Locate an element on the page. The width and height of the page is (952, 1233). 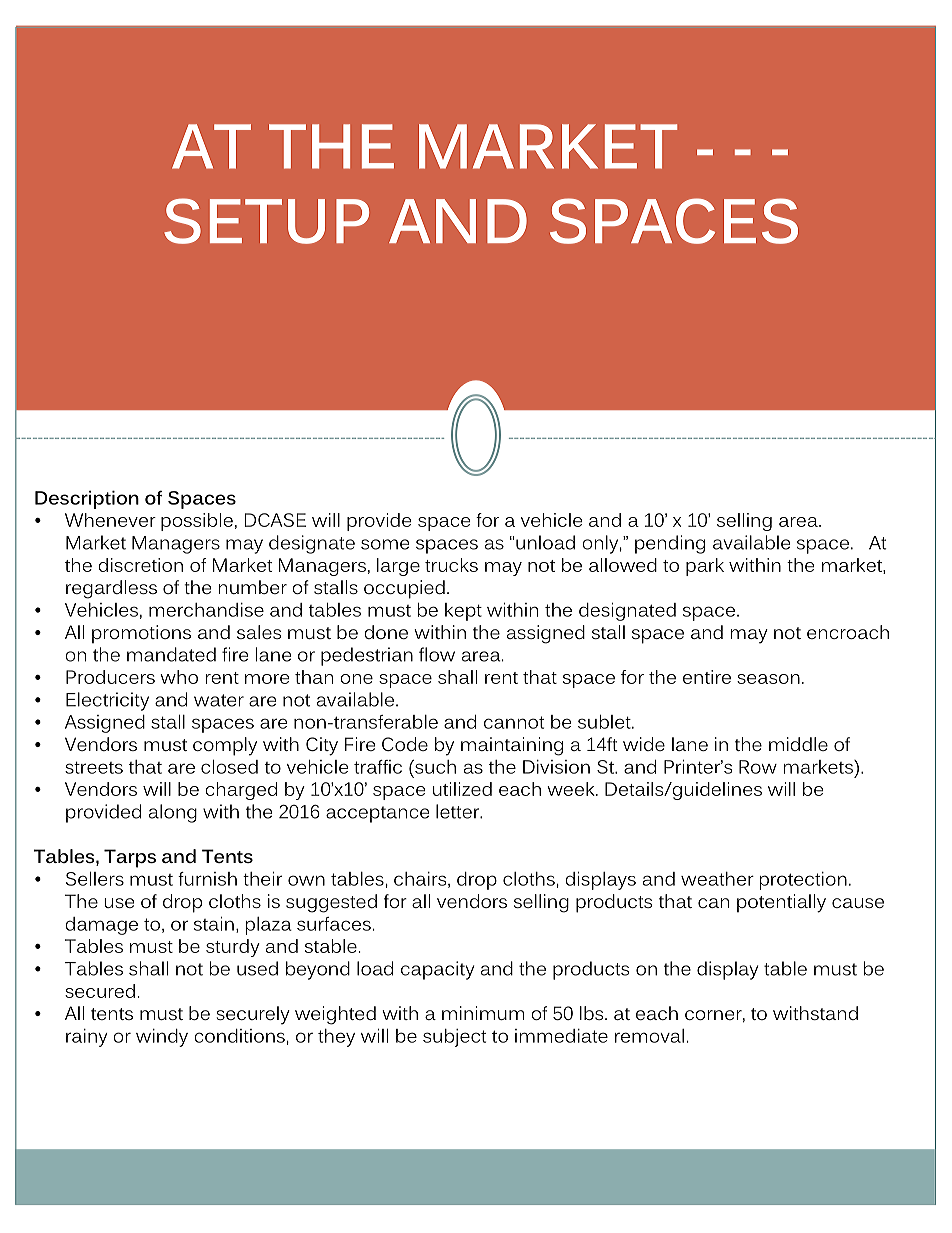
Row is located at coordinates (758, 767).
